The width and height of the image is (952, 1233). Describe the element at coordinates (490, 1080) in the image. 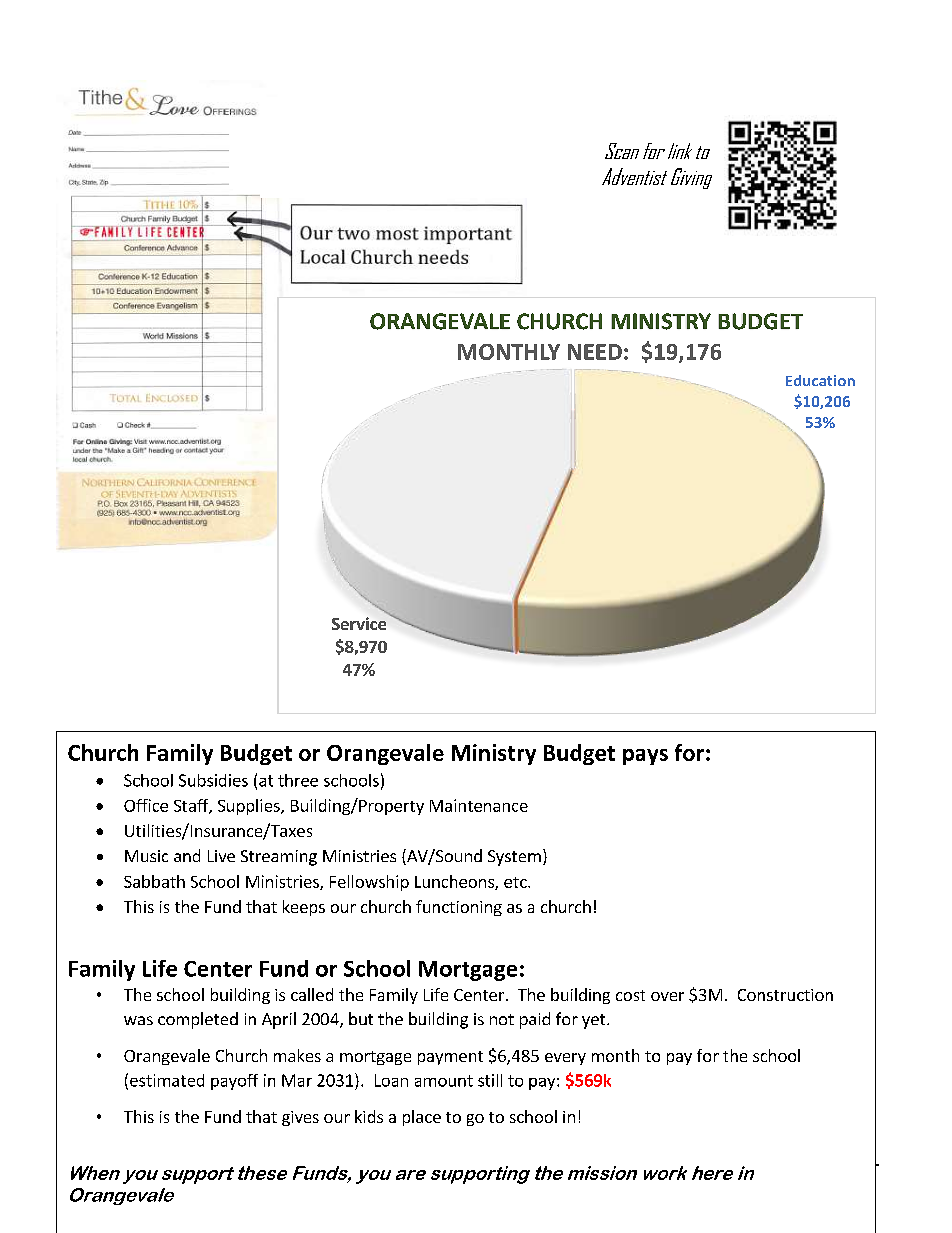

I see `still` at that location.
